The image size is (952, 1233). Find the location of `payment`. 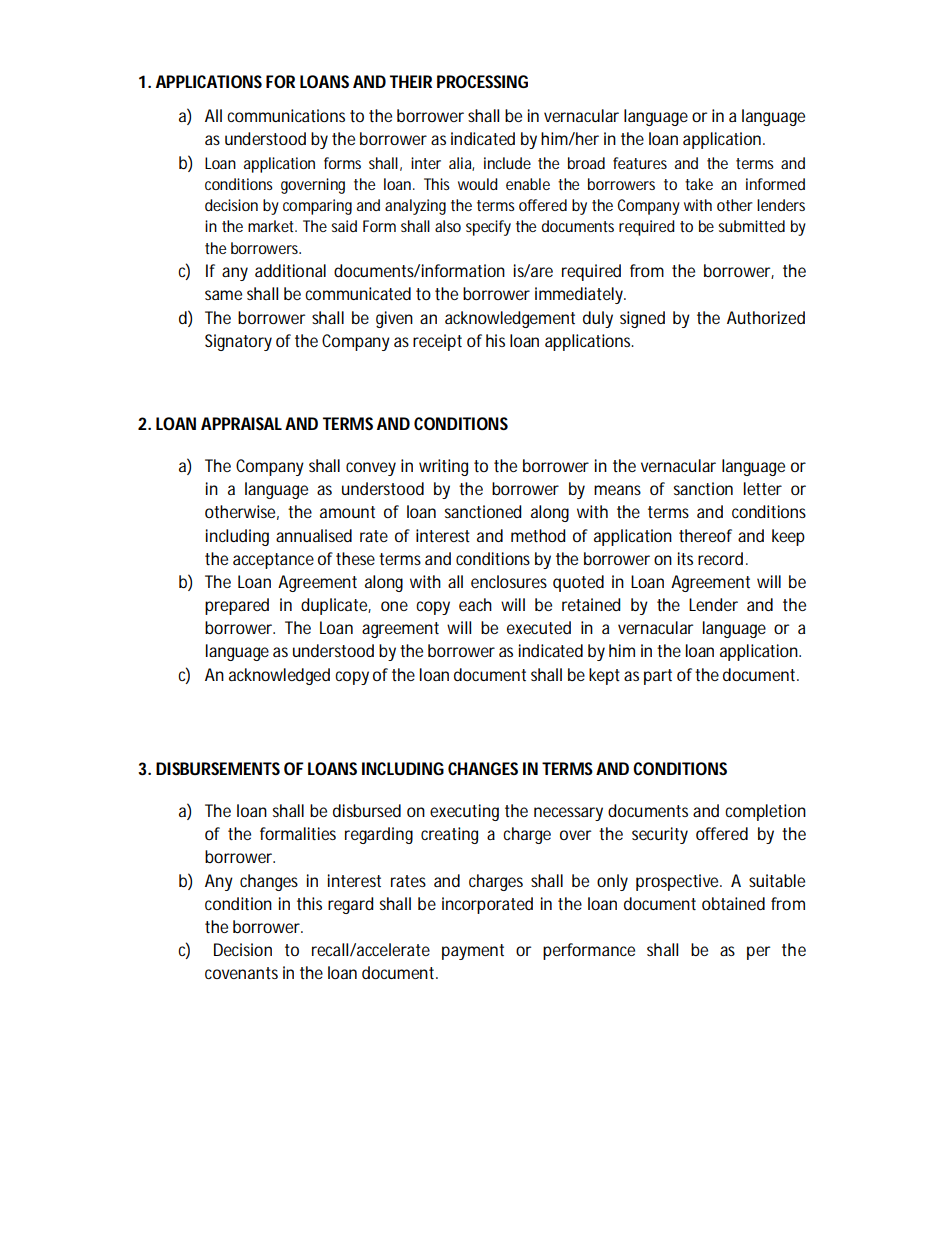

payment is located at coordinates (473, 952).
